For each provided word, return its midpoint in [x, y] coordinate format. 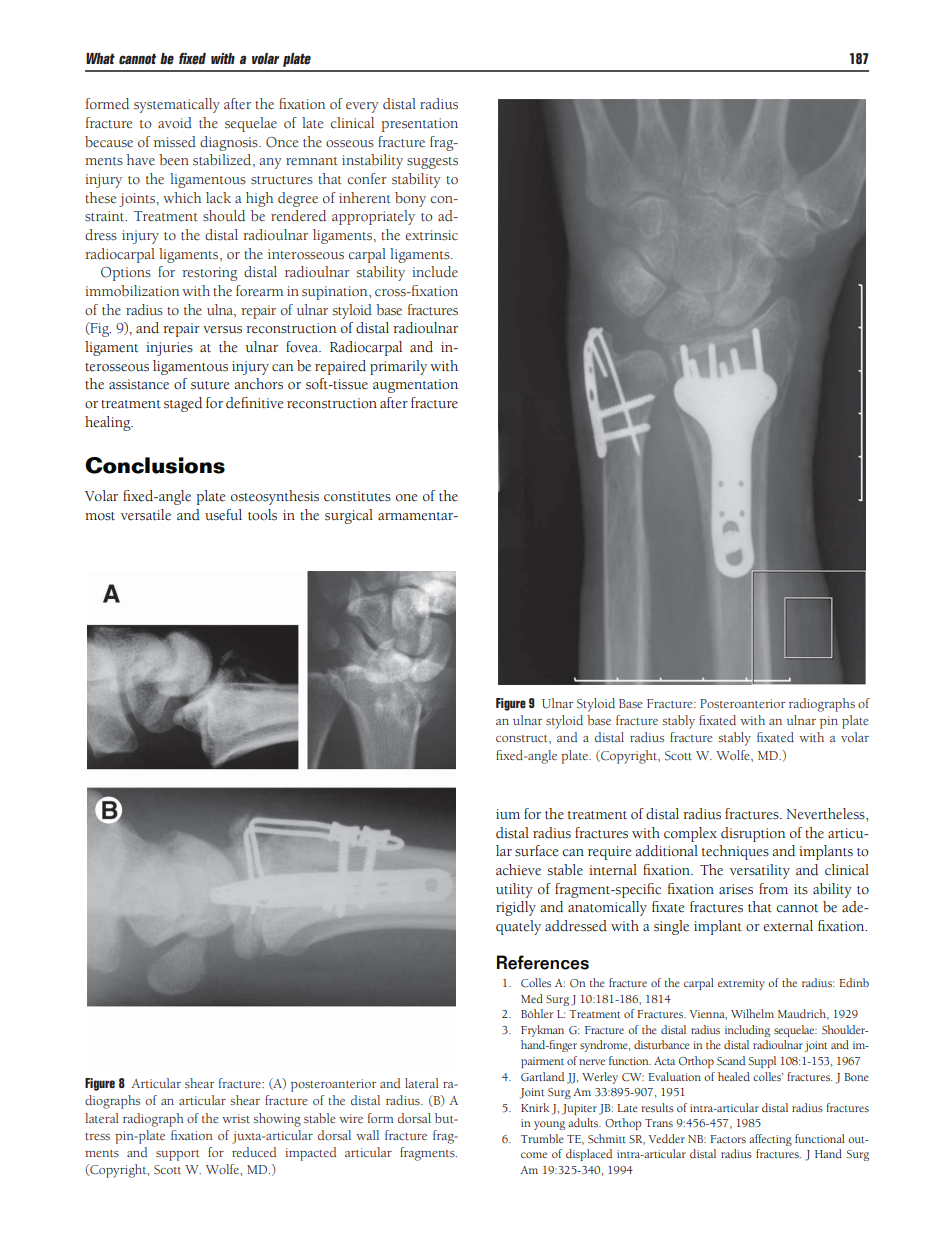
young [549, 1125]
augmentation [415, 386]
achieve [518, 870]
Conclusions [155, 465]
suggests [432, 163]
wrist [236, 1118]
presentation [419, 125]
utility [514, 890]
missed [175, 142]
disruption [753, 834]
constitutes [357, 496]
